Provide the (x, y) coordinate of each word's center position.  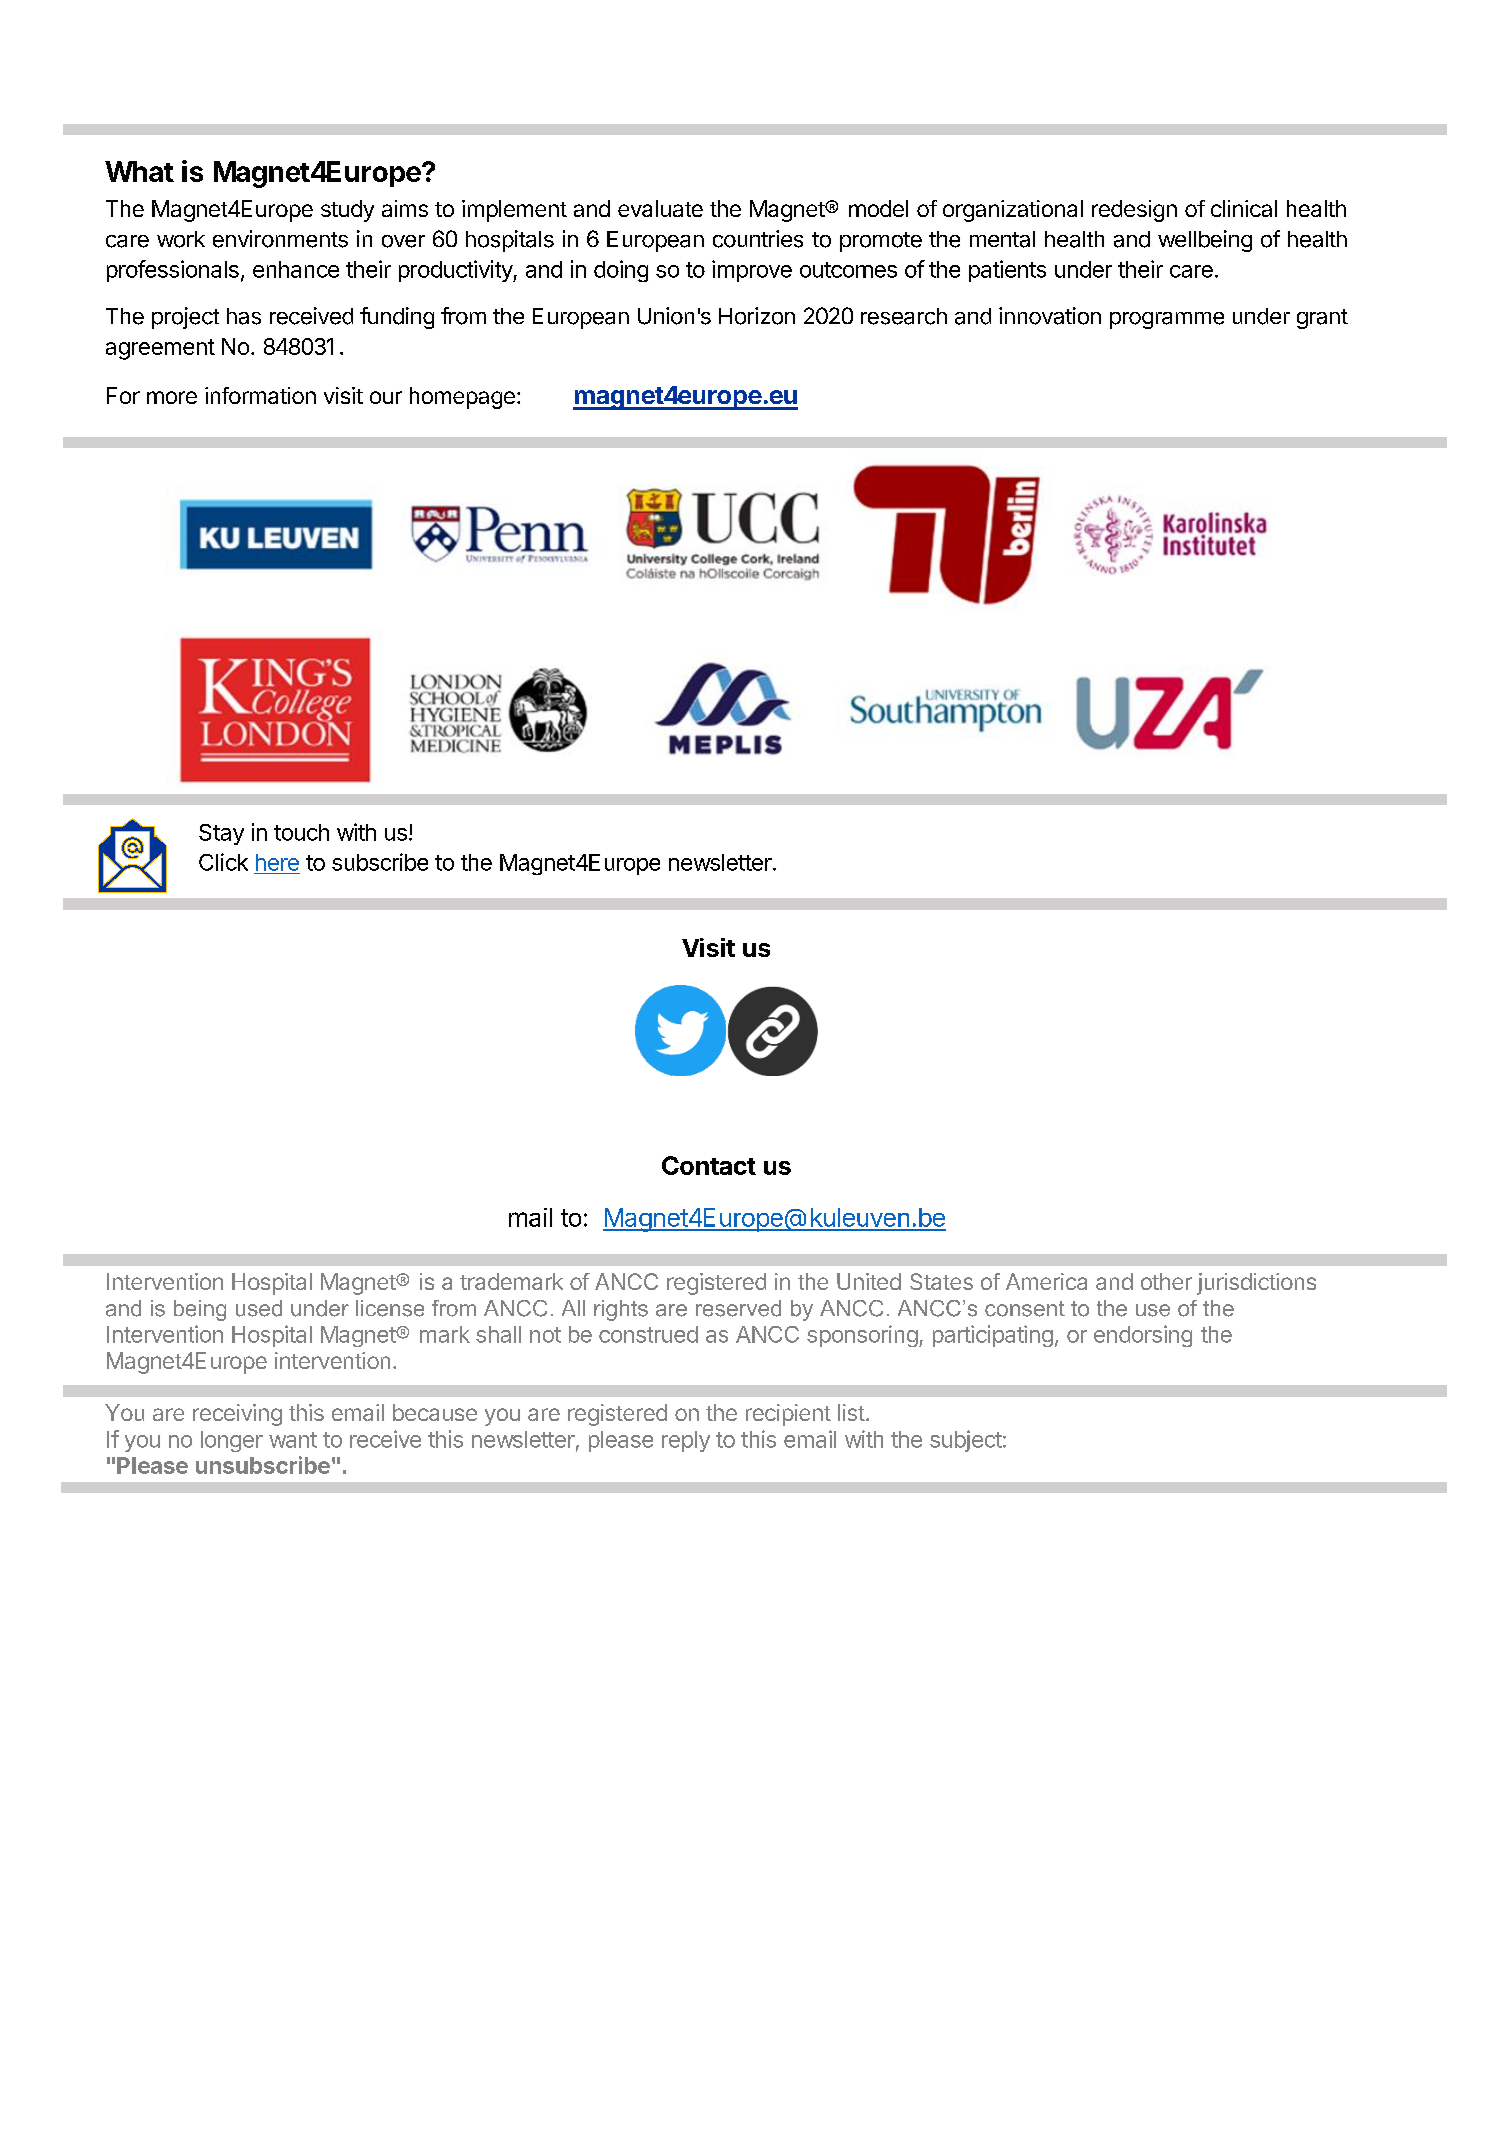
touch (301, 832)
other (1166, 1281)
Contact (709, 1165)
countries (758, 239)
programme (1167, 320)
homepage (462, 398)
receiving (237, 1415)
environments (280, 239)
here (277, 862)
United (869, 1281)
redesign (1134, 211)
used (259, 1308)
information (260, 395)
